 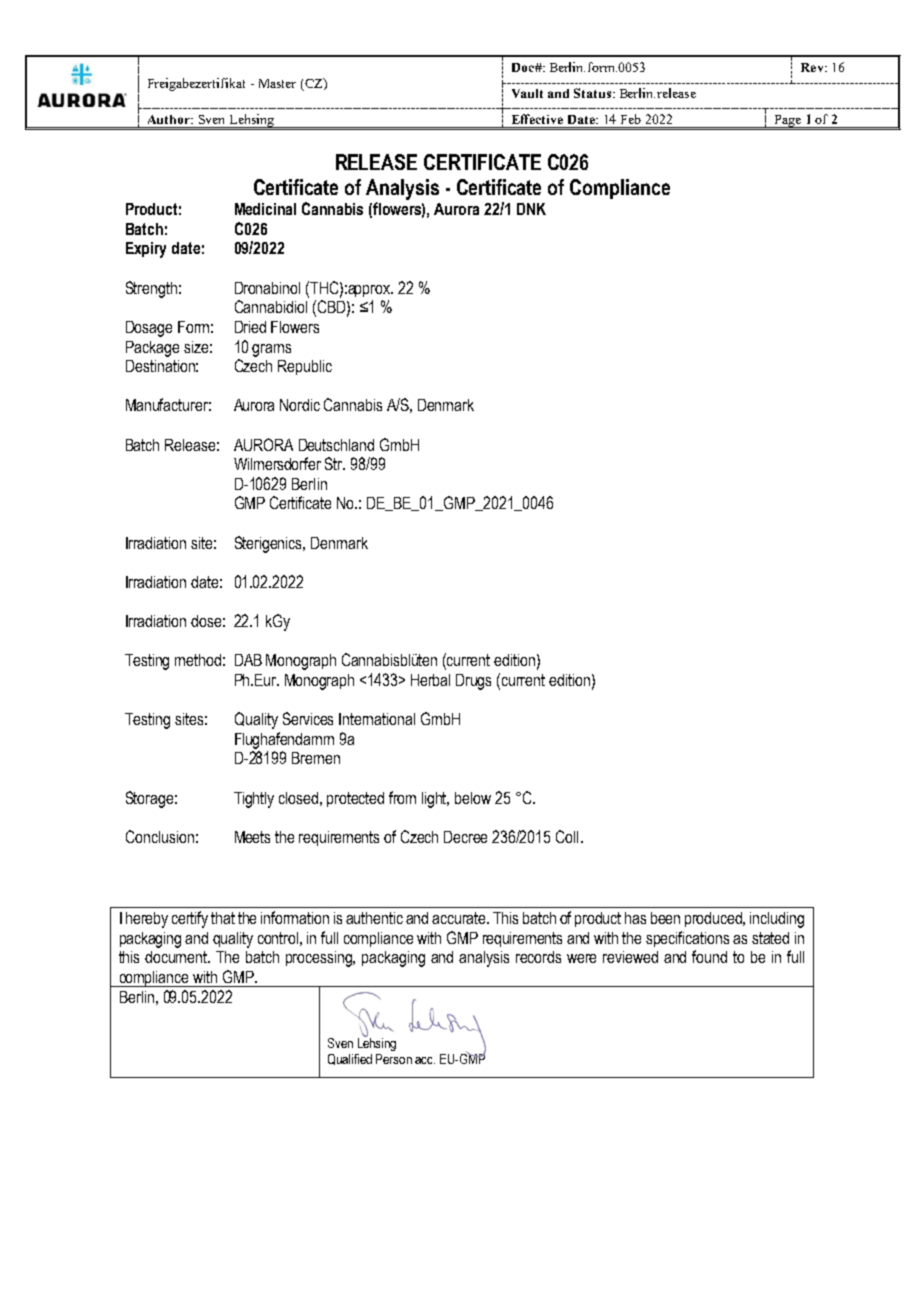 What do you see at coordinates (787, 121) in the screenshot?
I see `Page` at bounding box center [787, 121].
